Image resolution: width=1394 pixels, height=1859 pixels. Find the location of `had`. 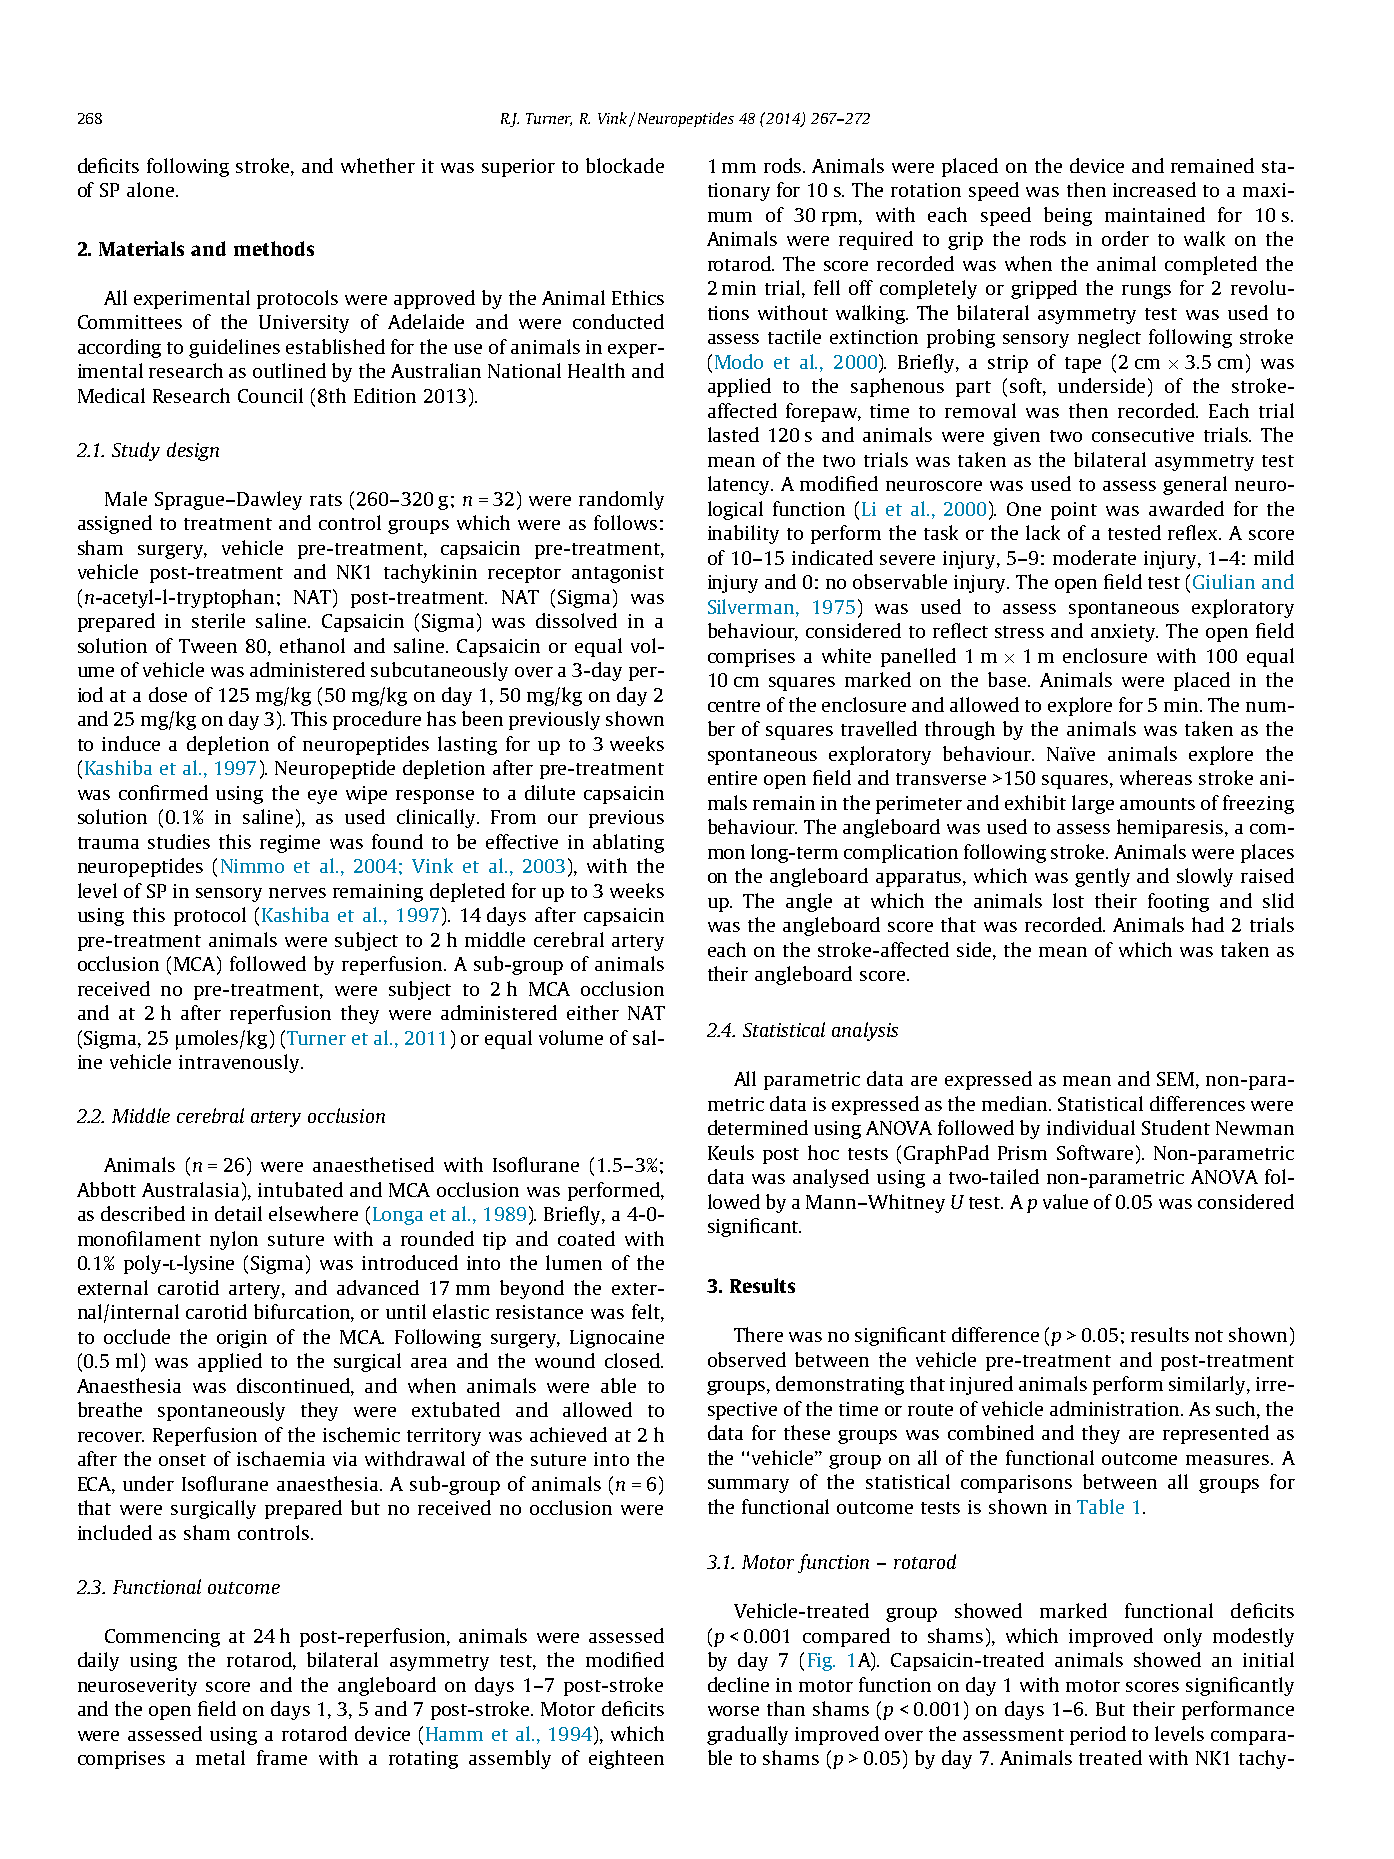

had is located at coordinates (1208, 924).
